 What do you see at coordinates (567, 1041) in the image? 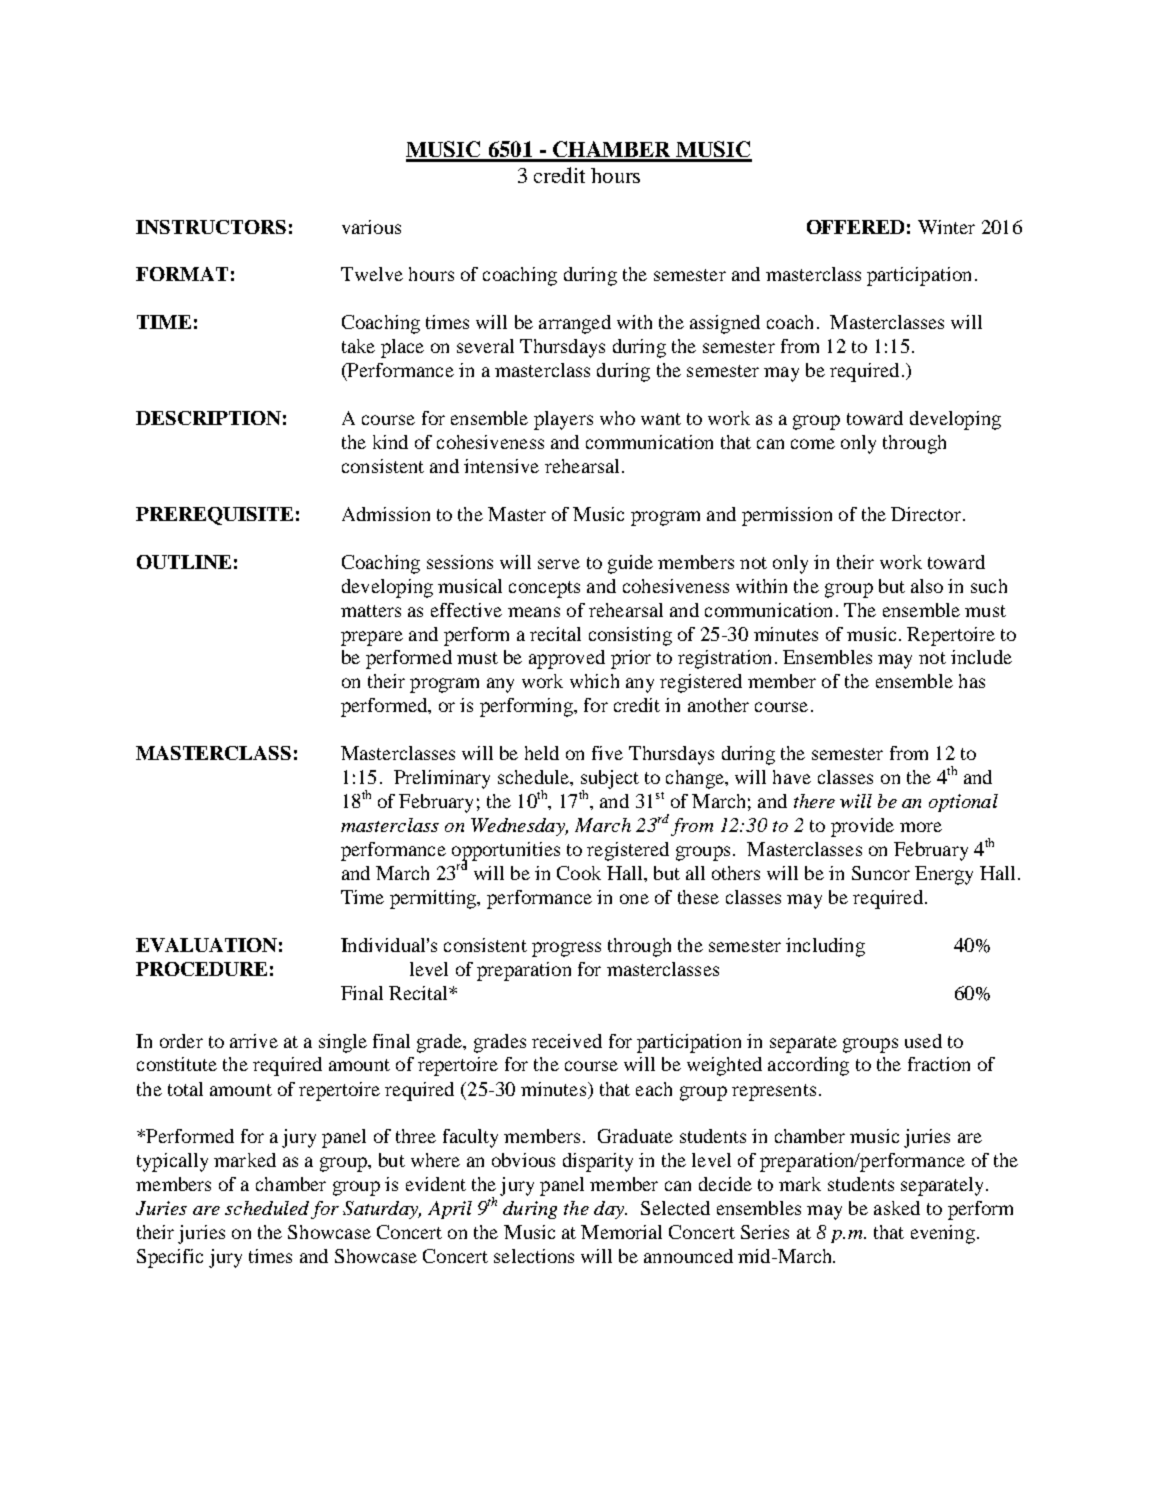
I see `received` at bounding box center [567, 1041].
